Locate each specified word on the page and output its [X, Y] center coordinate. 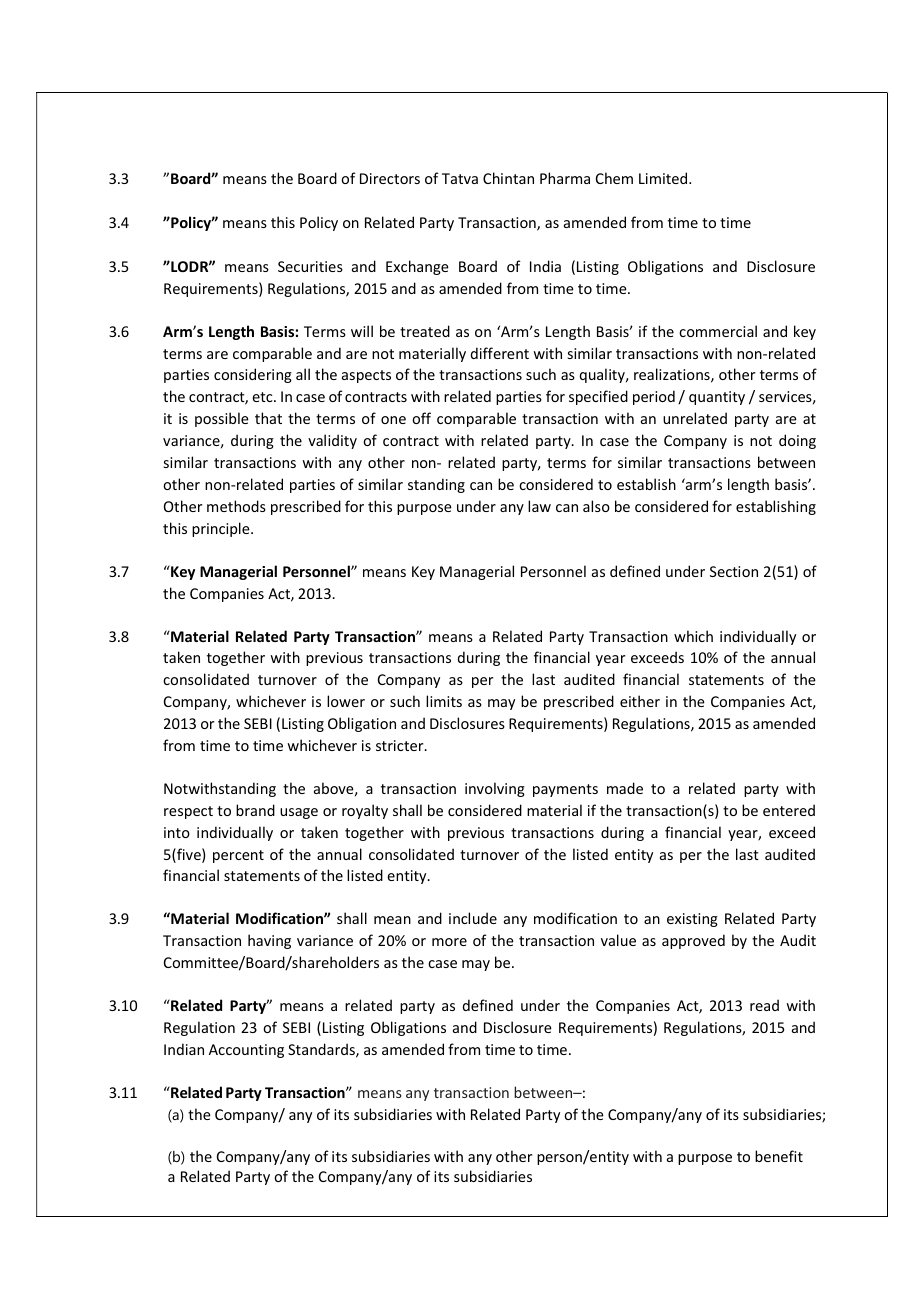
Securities [310, 266]
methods [236, 506]
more [449, 942]
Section [734, 571]
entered [789, 810]
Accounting [246, 1051]
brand [255, 810]
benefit [779, 1156]
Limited [664, 178]
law [539, 506]
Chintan [508, 178]
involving [495, 789]
